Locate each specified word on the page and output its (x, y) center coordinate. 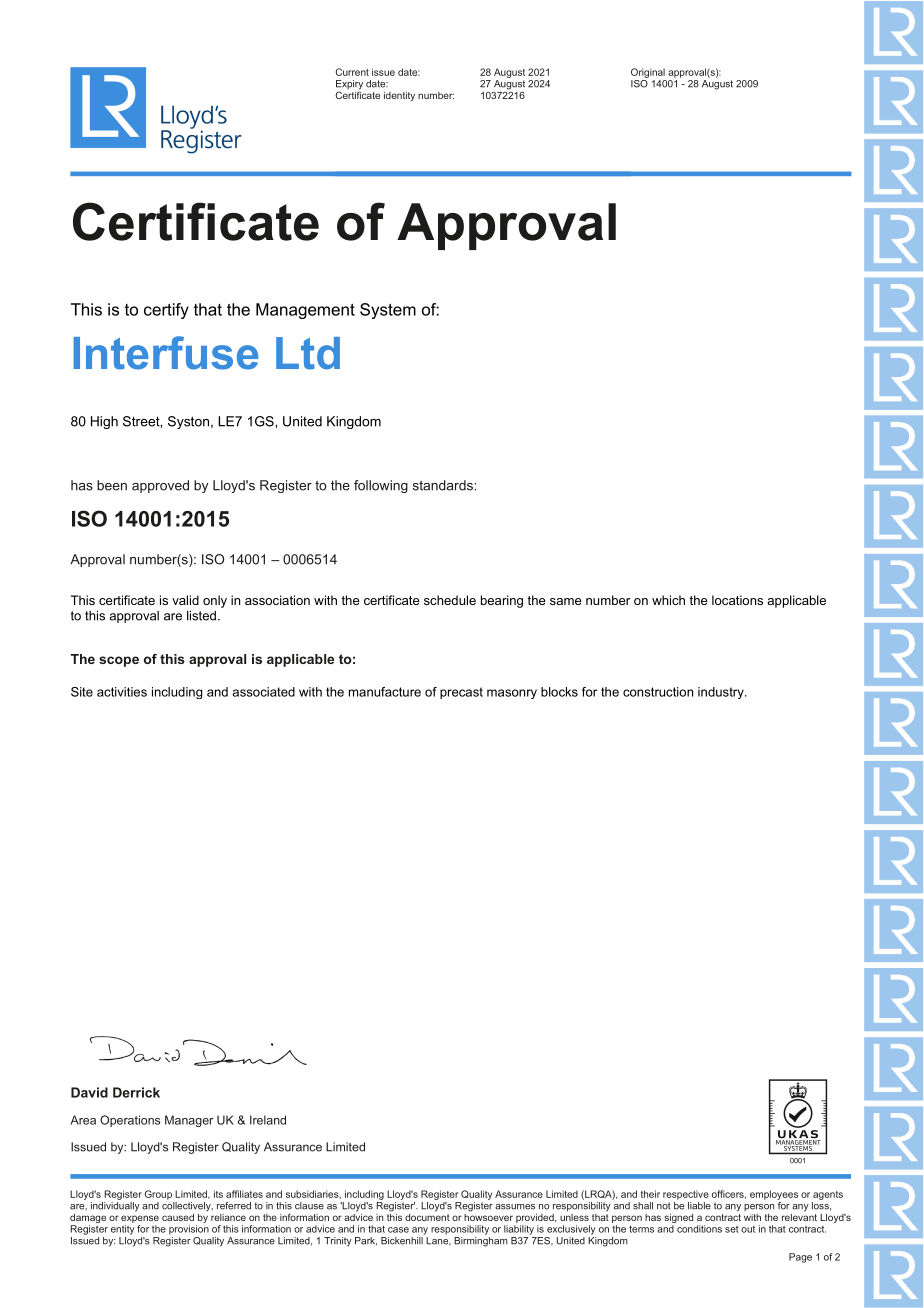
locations (737, 600)
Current (352, 72)
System (388, 311)
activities (122, 692)
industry (722, 693)
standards (444, 485)
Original (648, 73)
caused (178, 1217)
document (427, 1216)
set (732, 1229)
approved (160, 486)
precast (461, 693)
